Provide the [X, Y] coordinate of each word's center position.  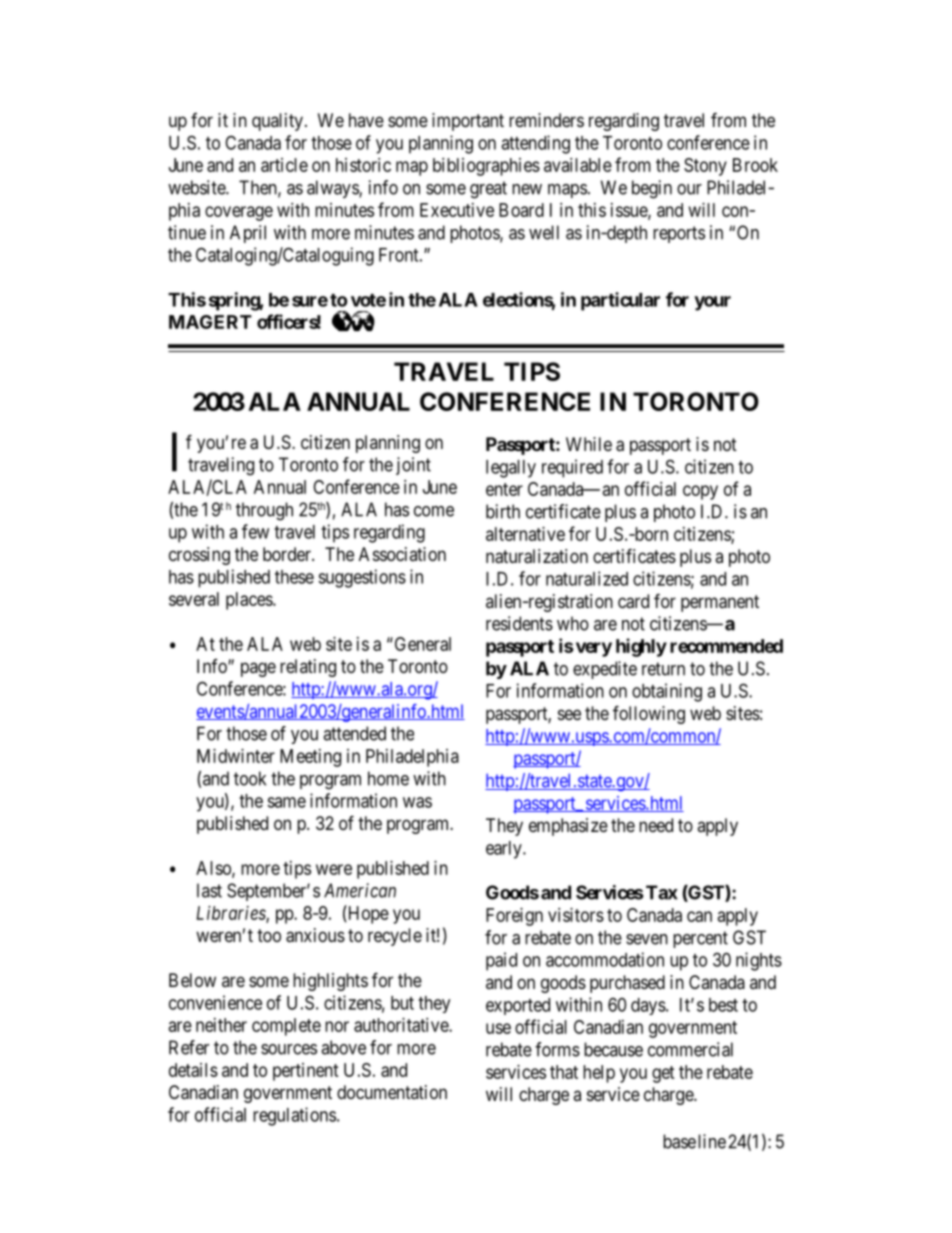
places [250, 601]
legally [511, 469]
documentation [392, 1092]
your [712, 303]
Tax [662, 892]
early [505, 850]
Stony [705, 167]
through [264, 511]
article [284, 165]
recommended [726, 646]
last [209, 890]
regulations [294, 1116]
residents [519, 623]
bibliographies [486, 167]
